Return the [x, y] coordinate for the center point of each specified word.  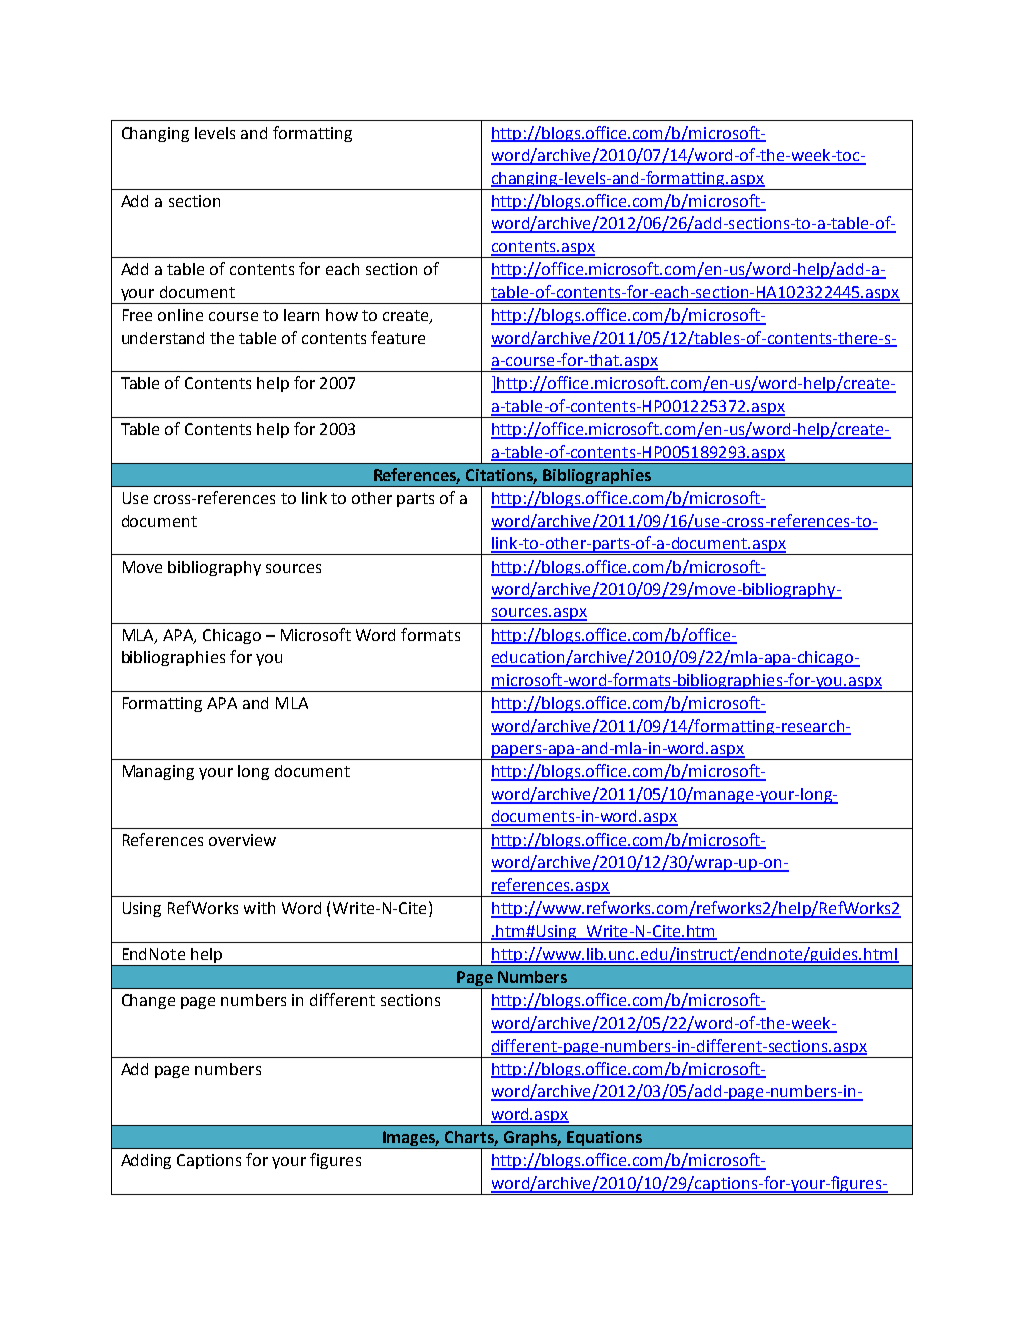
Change [148, 1001]
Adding [146, 1161]
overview [242, 840]
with [259, 908]
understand [163, 338]
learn [301, 315]
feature [398, 337]
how [342, 315]
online [180, 315]
